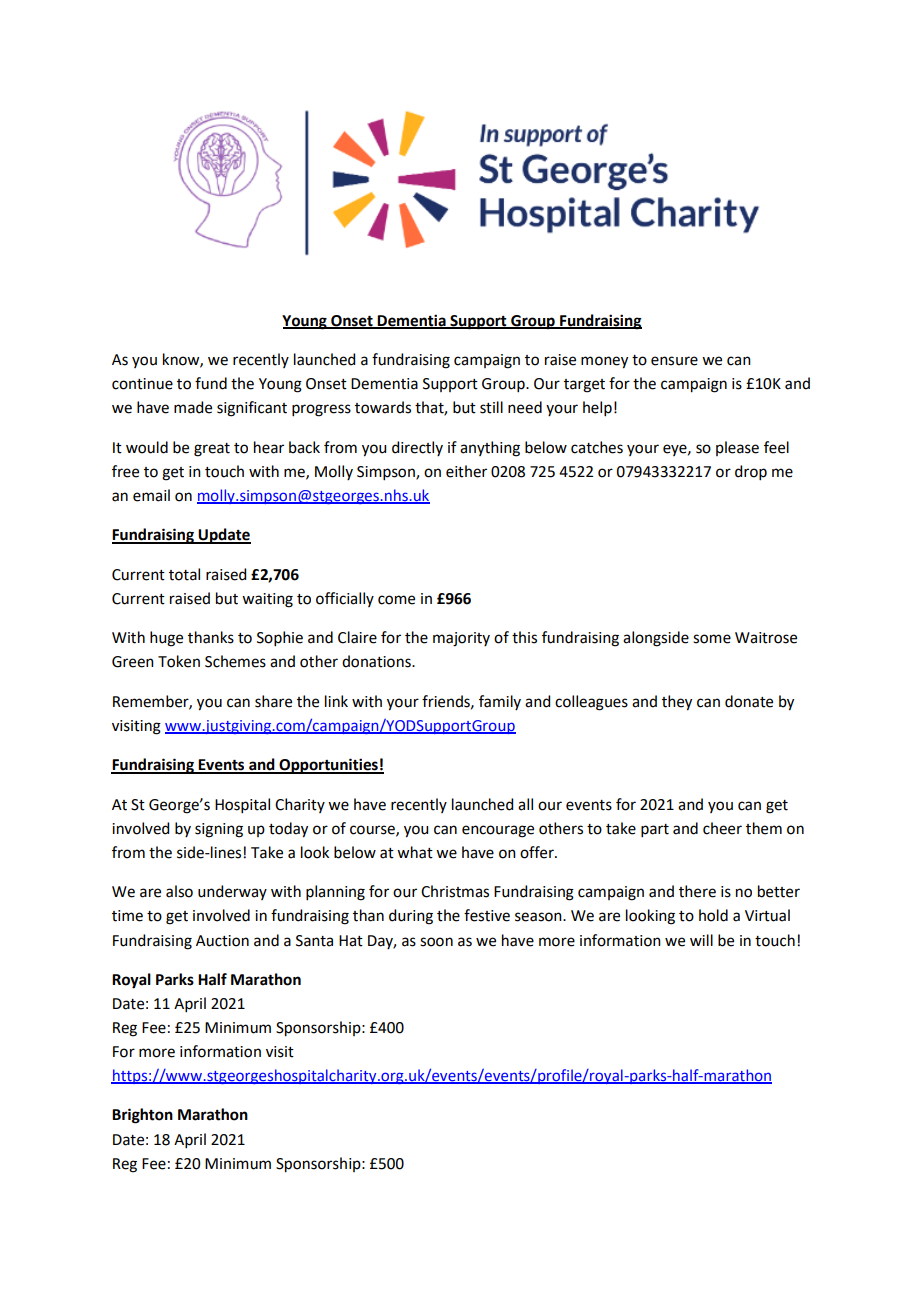 The image size is (924, 1308). Describe the element at coordinates (436, 942) in the image. I see `soon` at that location.
